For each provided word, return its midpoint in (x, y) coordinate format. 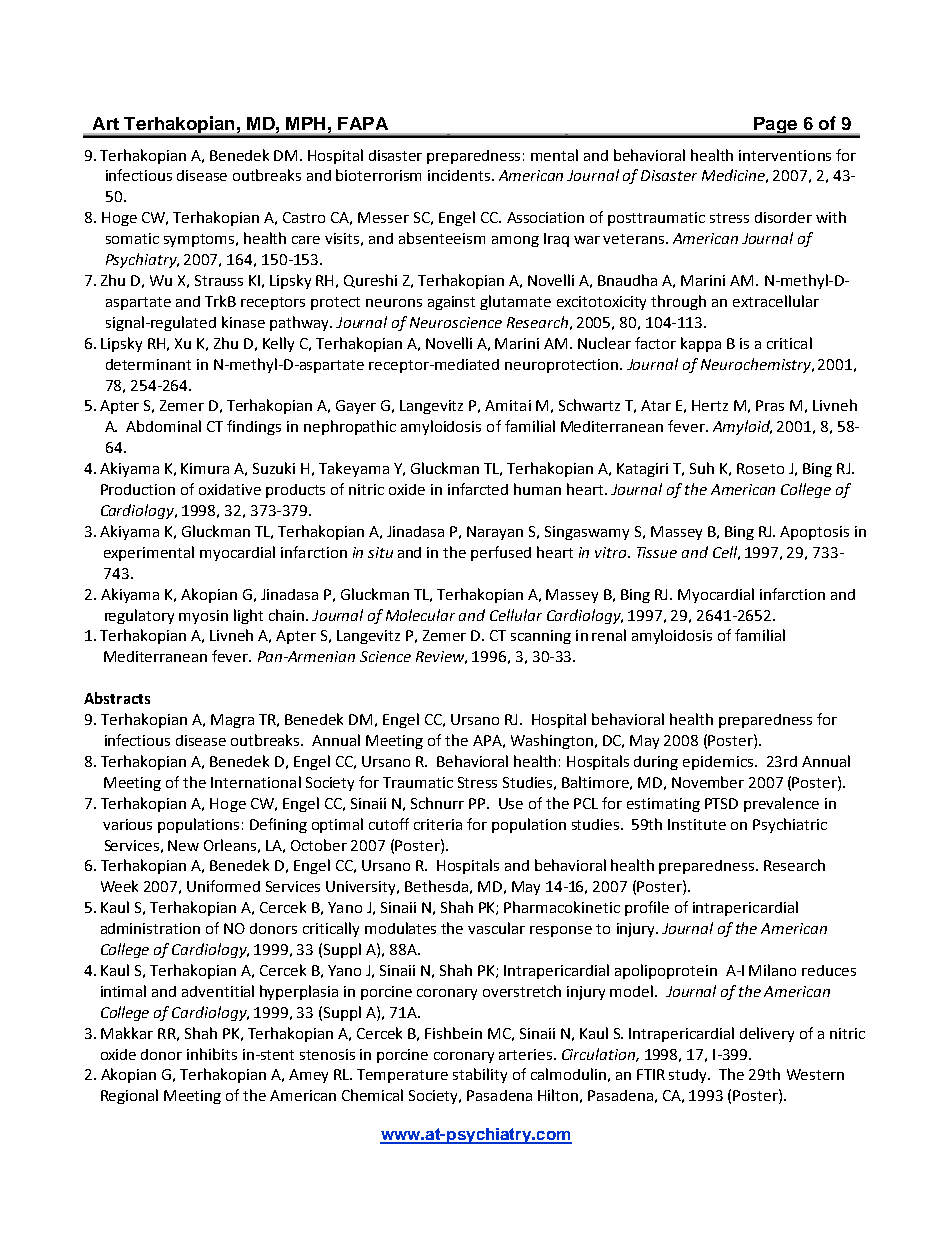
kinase (243, 322)
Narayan (495, 533)
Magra (232, 721)
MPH (305, 123)
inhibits (212, 1054)
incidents (459, 175)
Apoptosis (814, 533)
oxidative (230, 489)
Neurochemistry (757, 365)
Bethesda (436, 886)
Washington (552, 741)
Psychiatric (790, 825)
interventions (785, 155)
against (451, 303)
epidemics (719, 763)
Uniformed (223, 886)
